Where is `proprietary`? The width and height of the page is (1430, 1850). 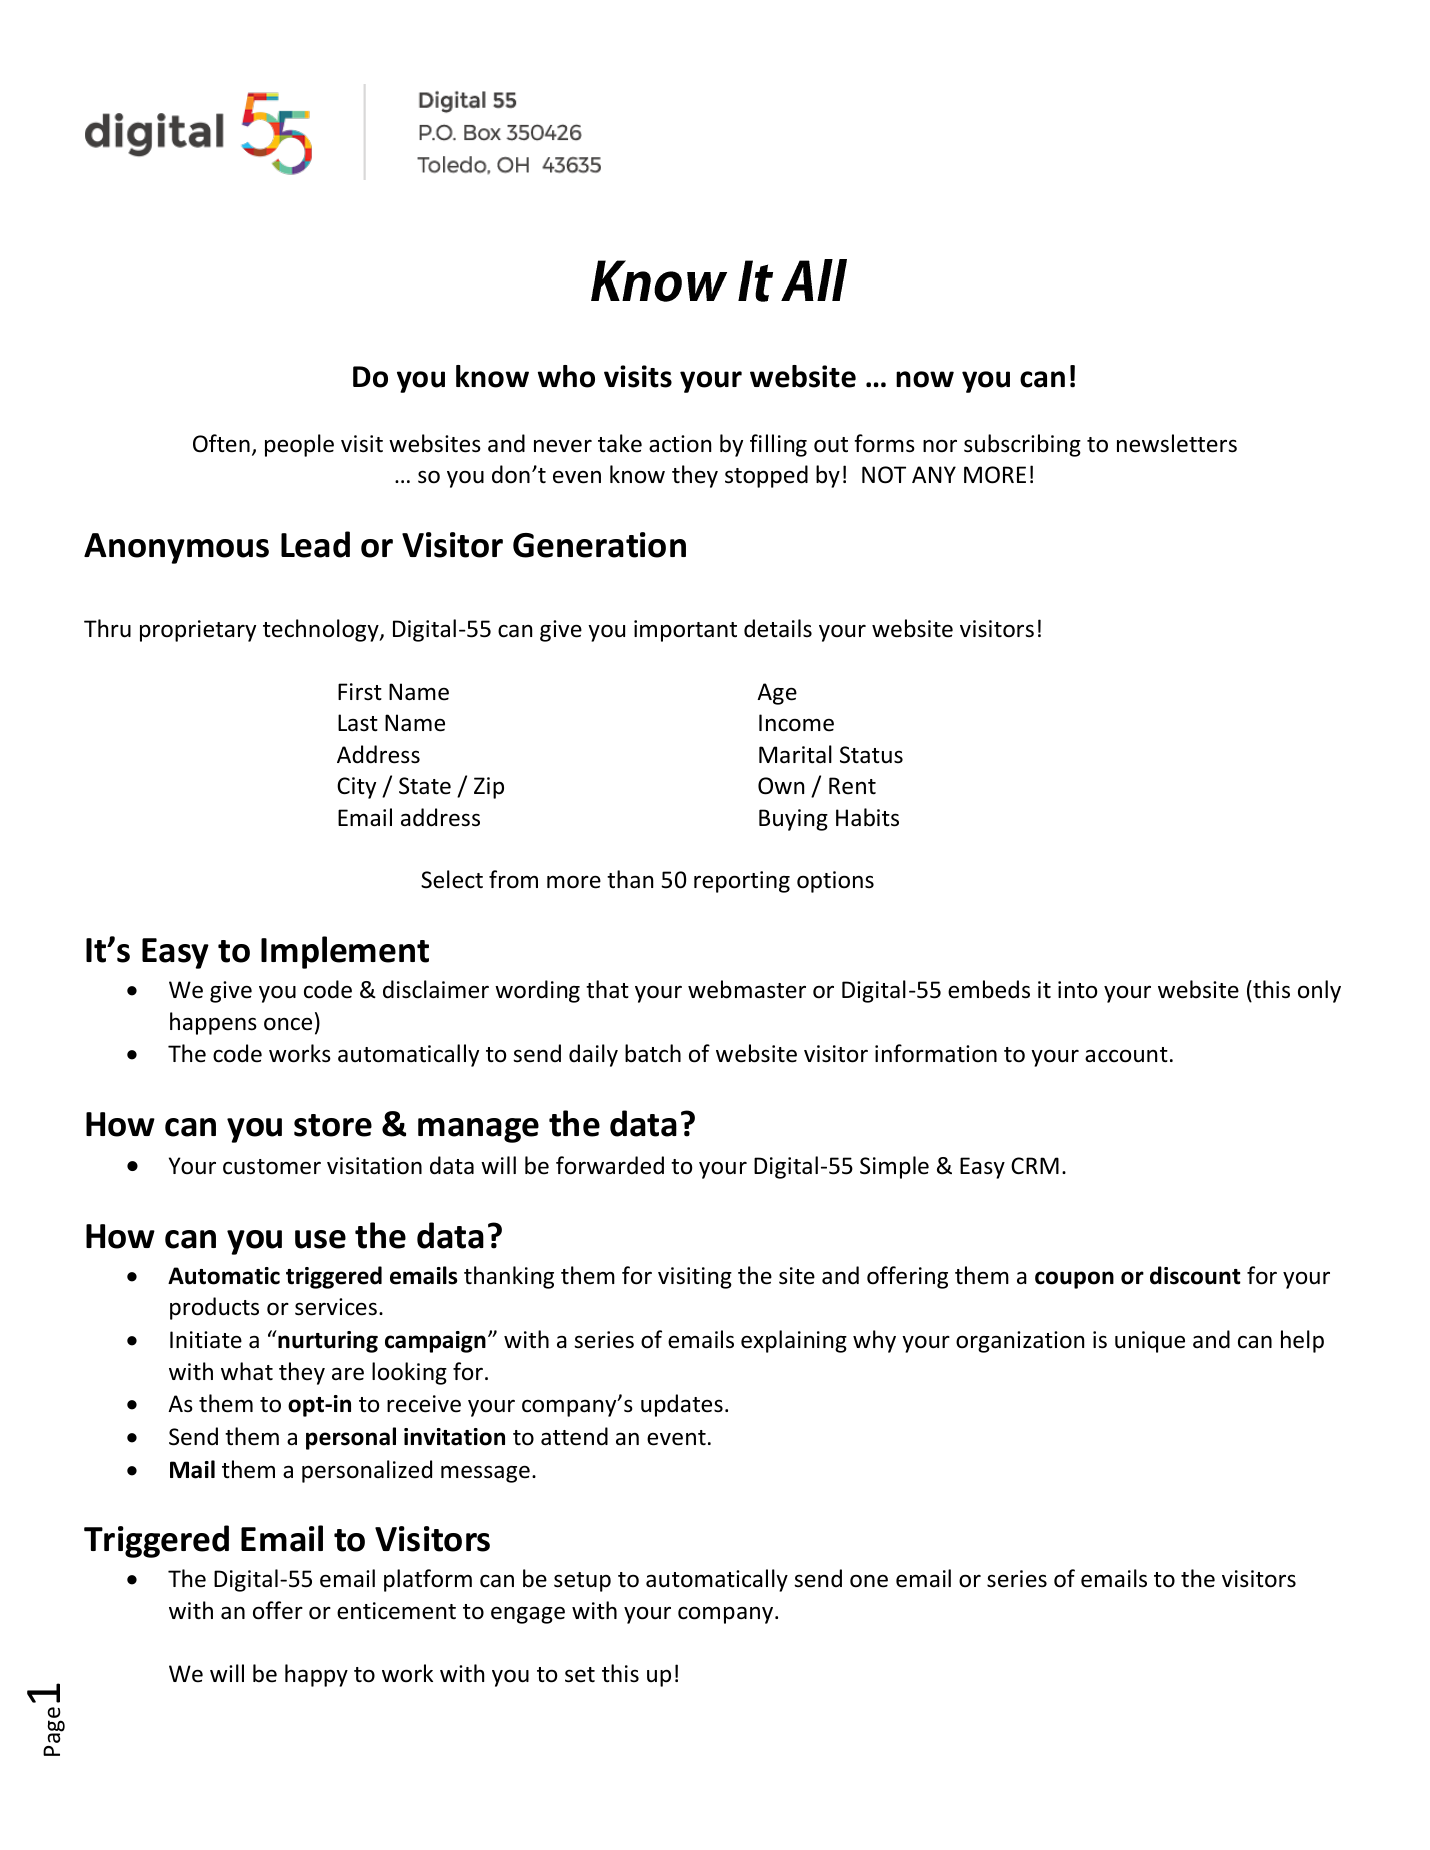
proprietary is located at coordinates (198, 631).
